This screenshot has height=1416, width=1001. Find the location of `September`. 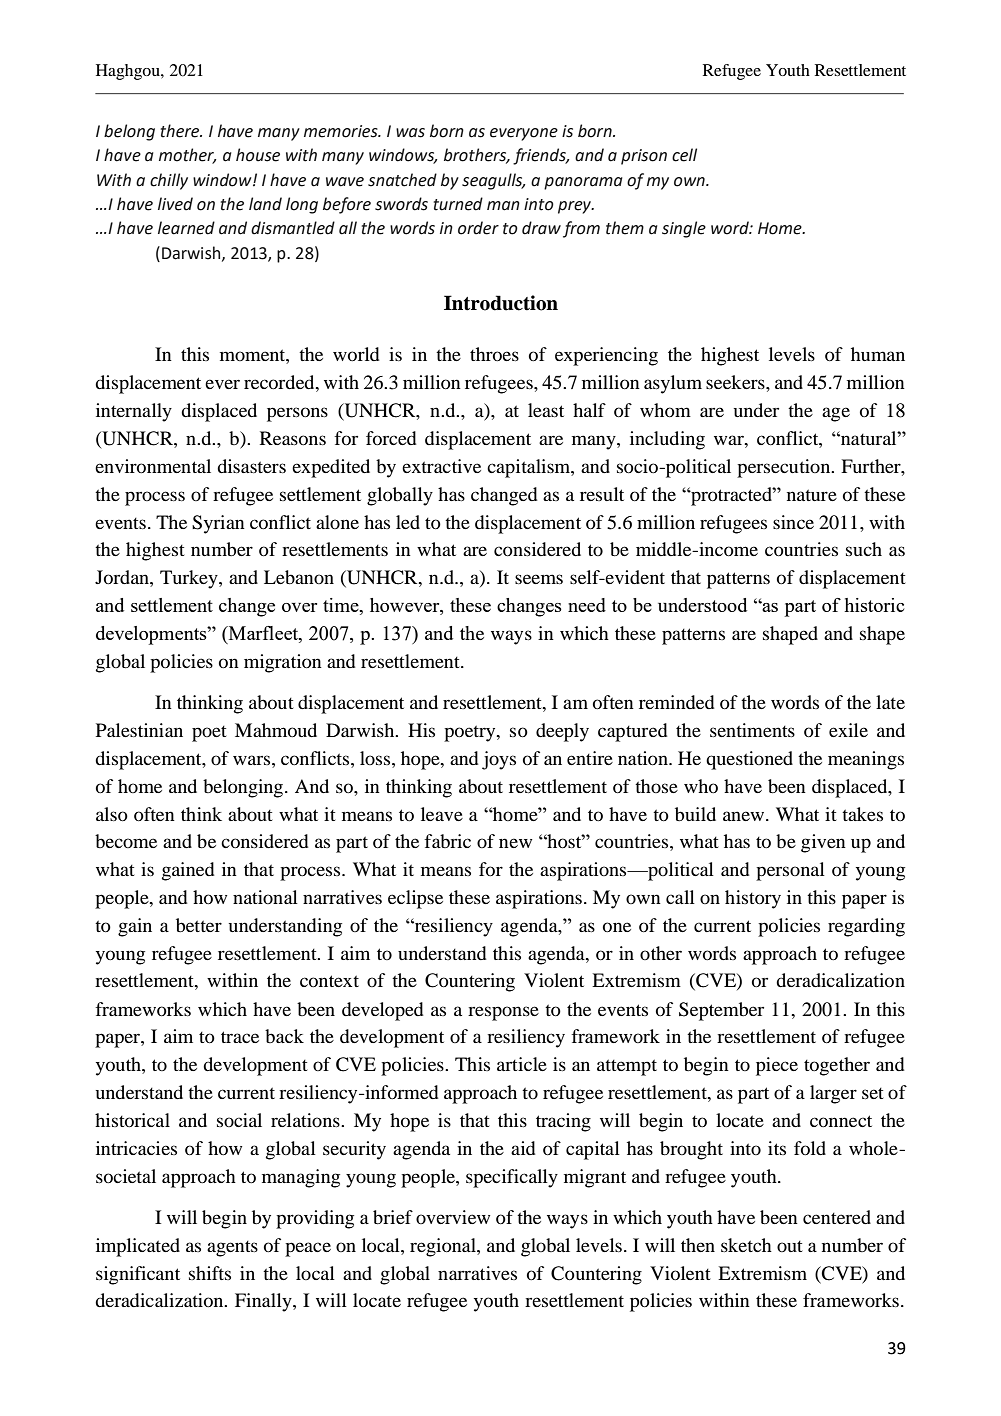

September is located at coordinates (721, 1011).
